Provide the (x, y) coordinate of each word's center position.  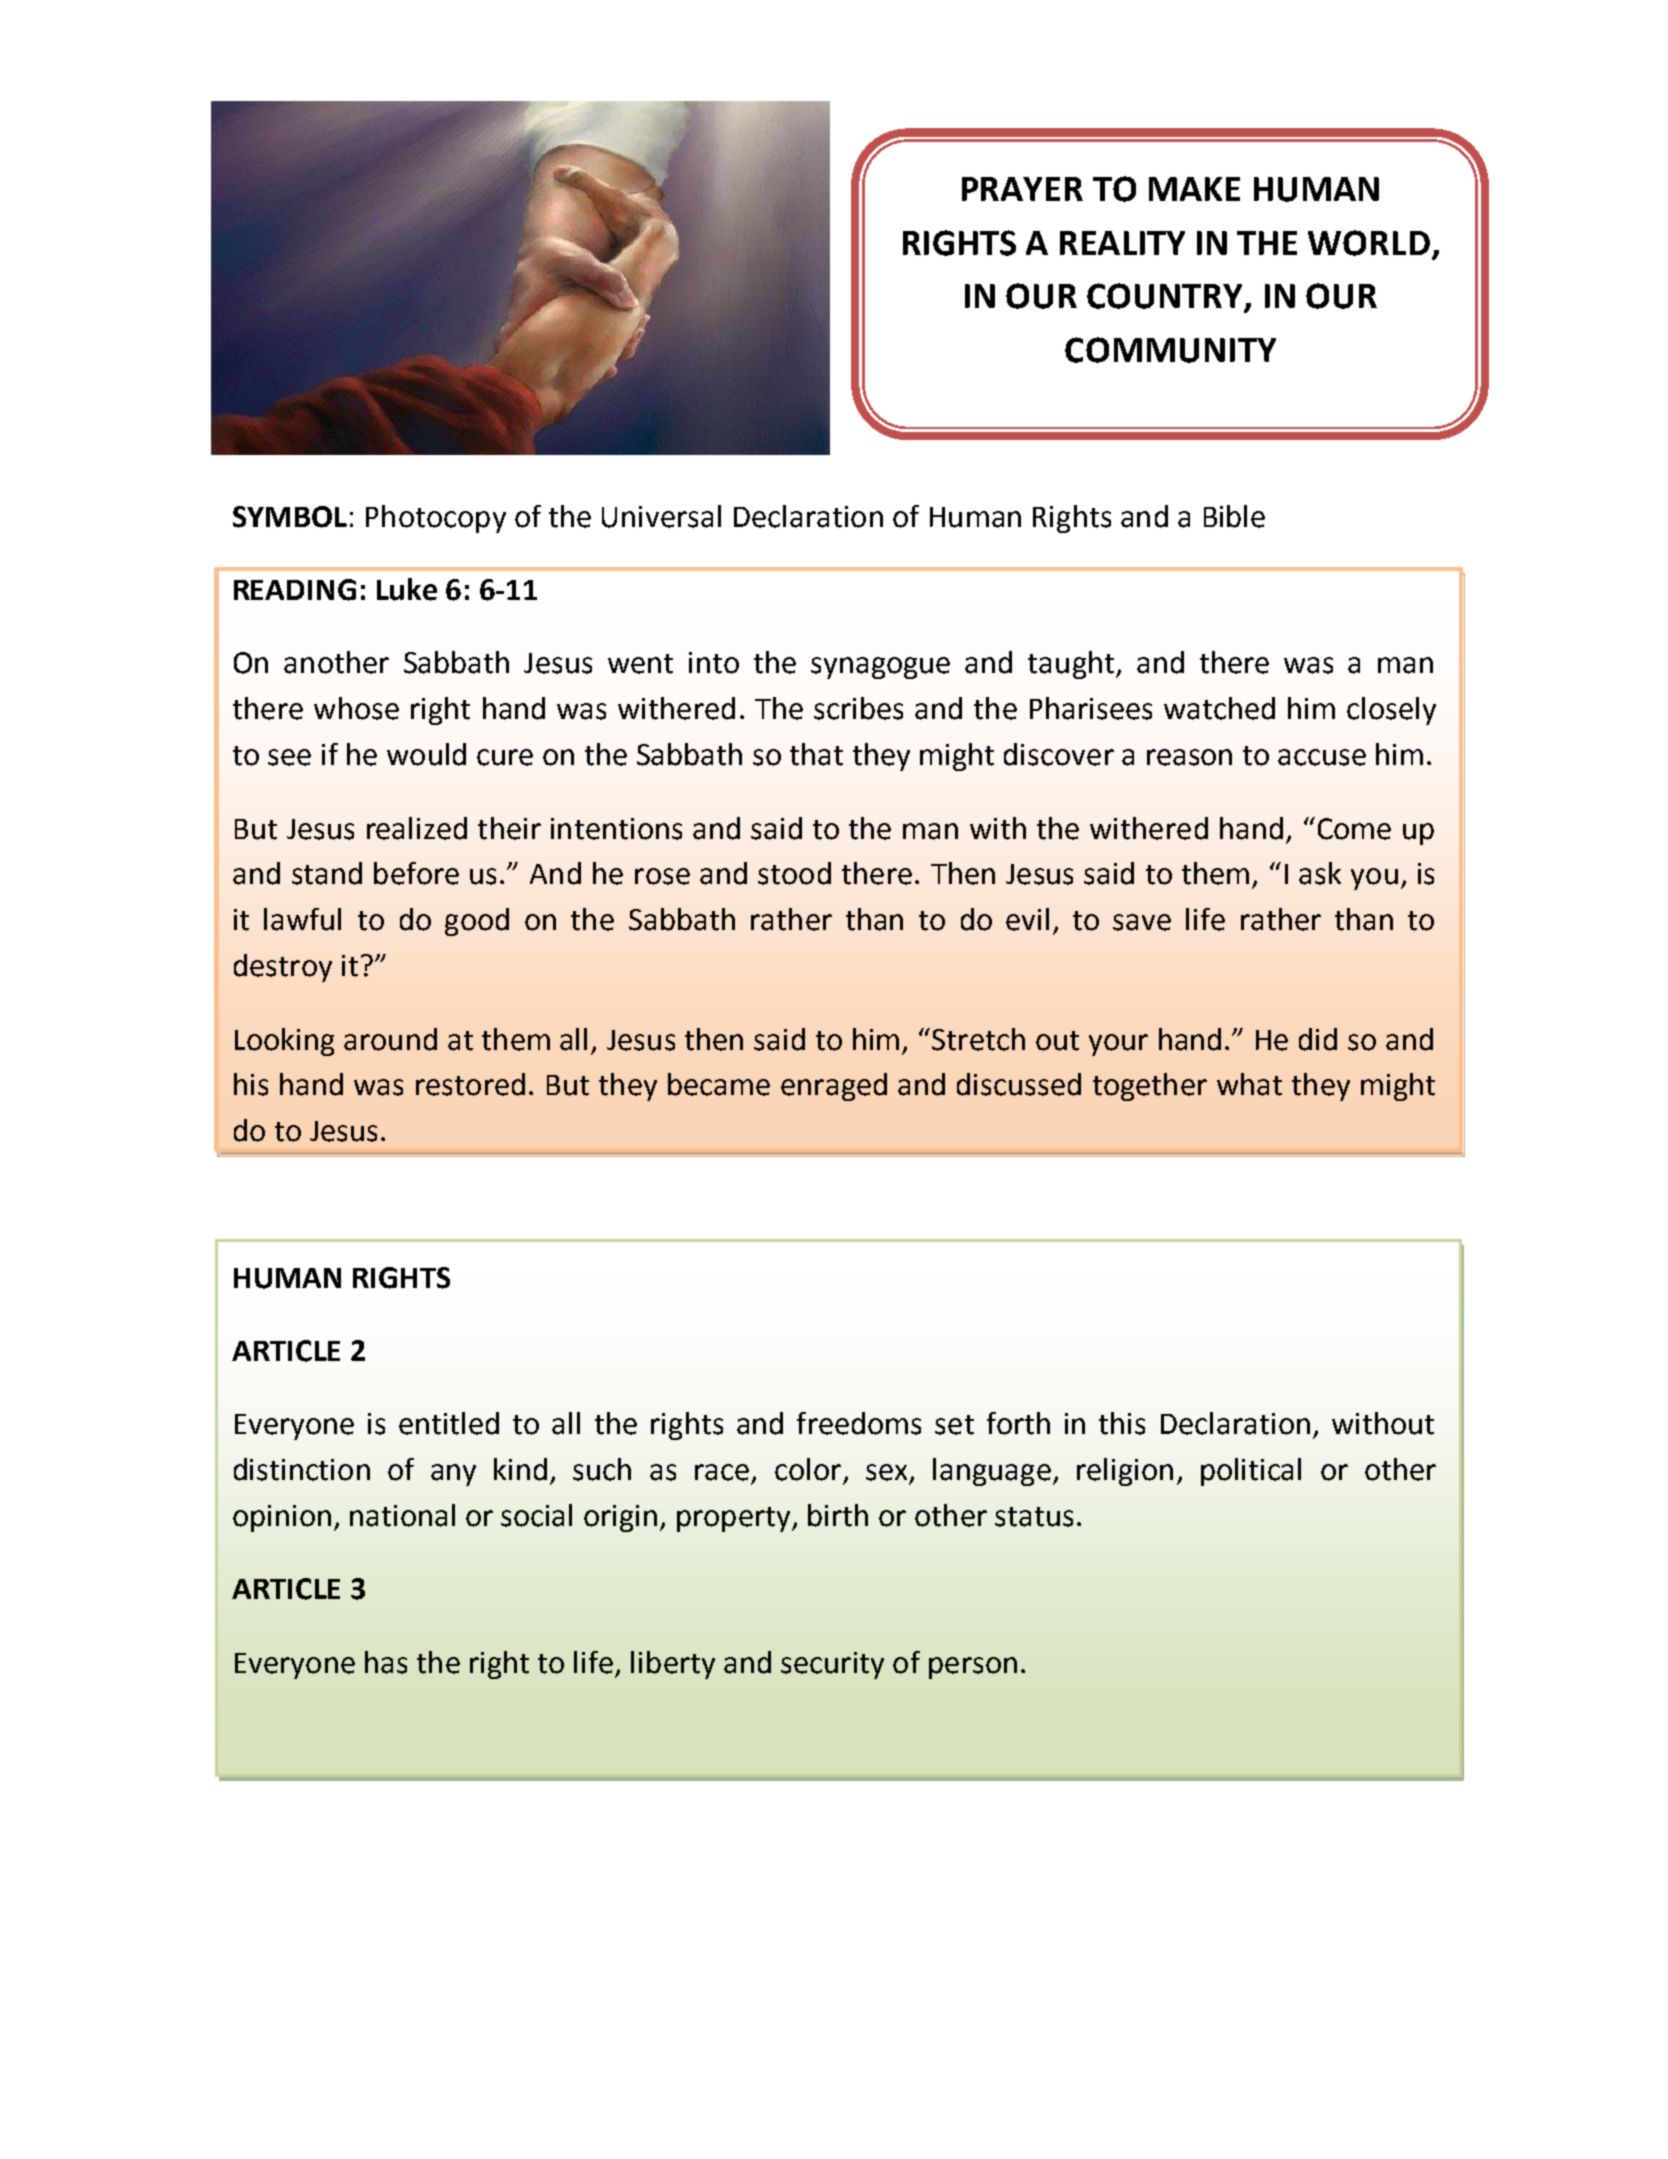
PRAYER (1022, 189)
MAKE (1194, 189)
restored (470, 1084)
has (386, 1662)
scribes (858, 708)
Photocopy (436, 519)
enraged (834, 1087)
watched (1219, 708)
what (1249, 1084)
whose (356, 708)
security (832, 1665)
